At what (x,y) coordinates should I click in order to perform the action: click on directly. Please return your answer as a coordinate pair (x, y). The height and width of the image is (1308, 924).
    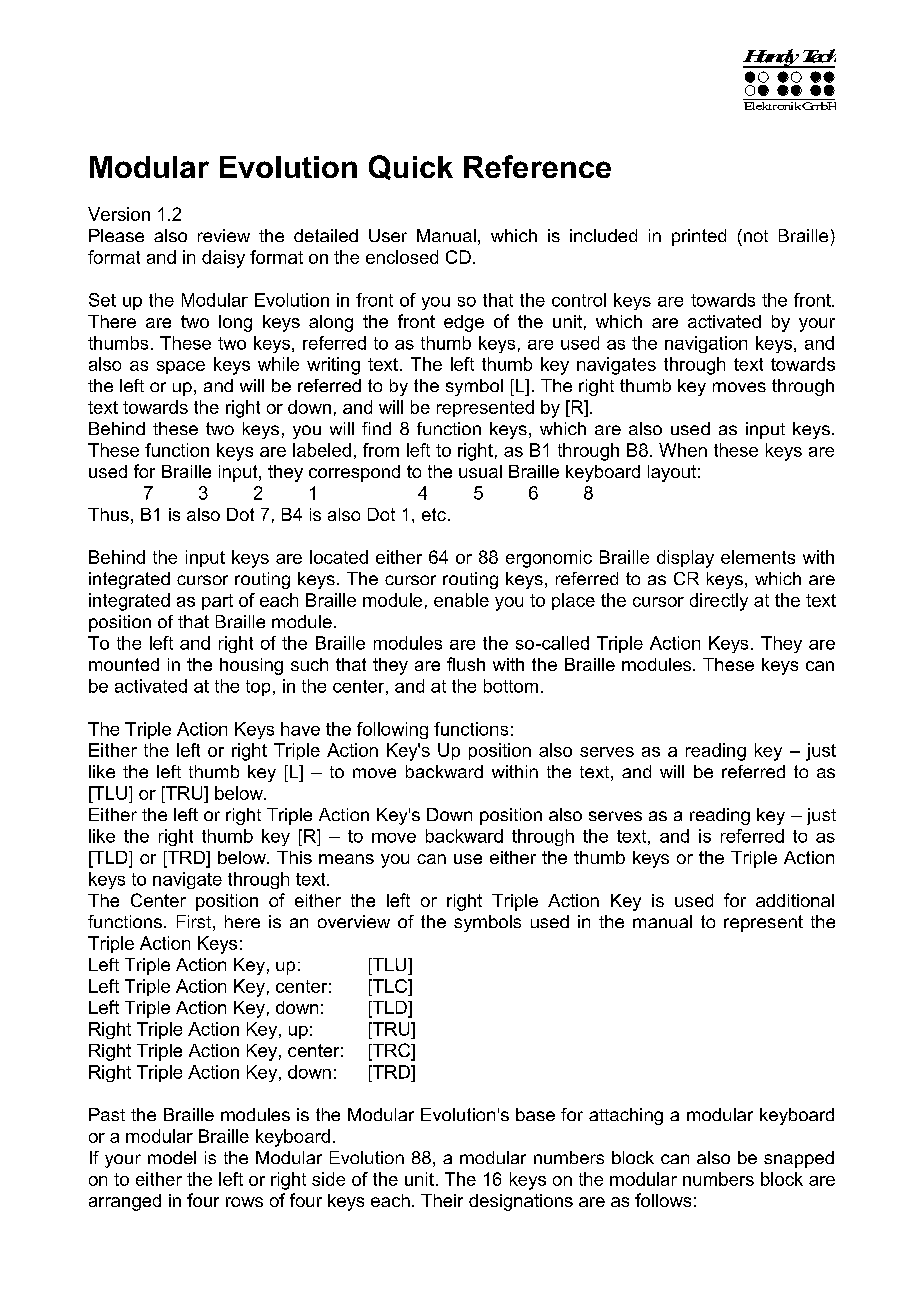
    Looking at the image, I should click on (719, 602).
